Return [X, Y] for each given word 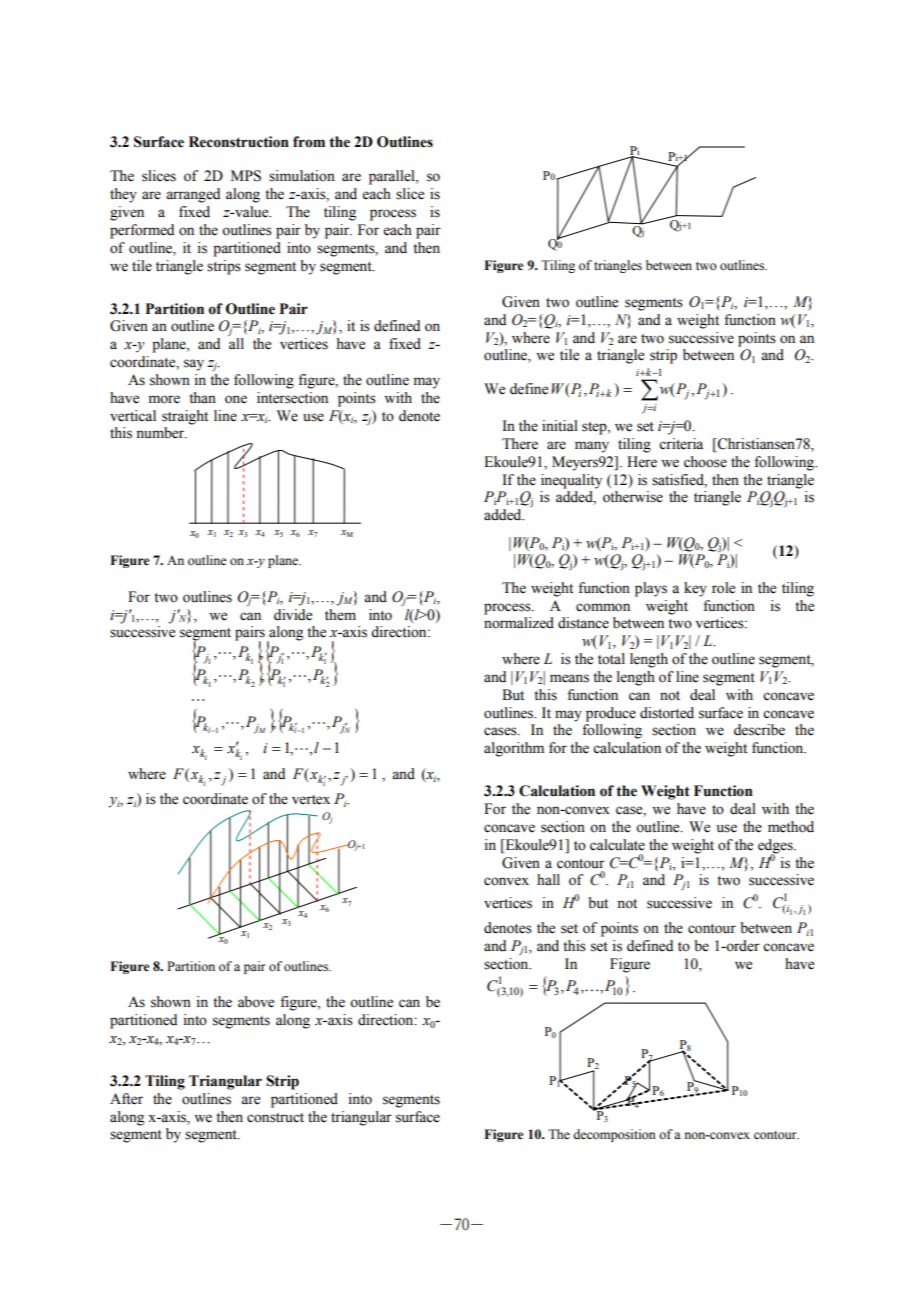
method [791, 827]
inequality [571, 481]
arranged [193, 195]
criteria [681, 444]
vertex [311, 800]
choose [705, 462]
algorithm [514, 749]
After [126, 1099]
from [309, 142]
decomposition [614, 1135]
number [161, 433]
